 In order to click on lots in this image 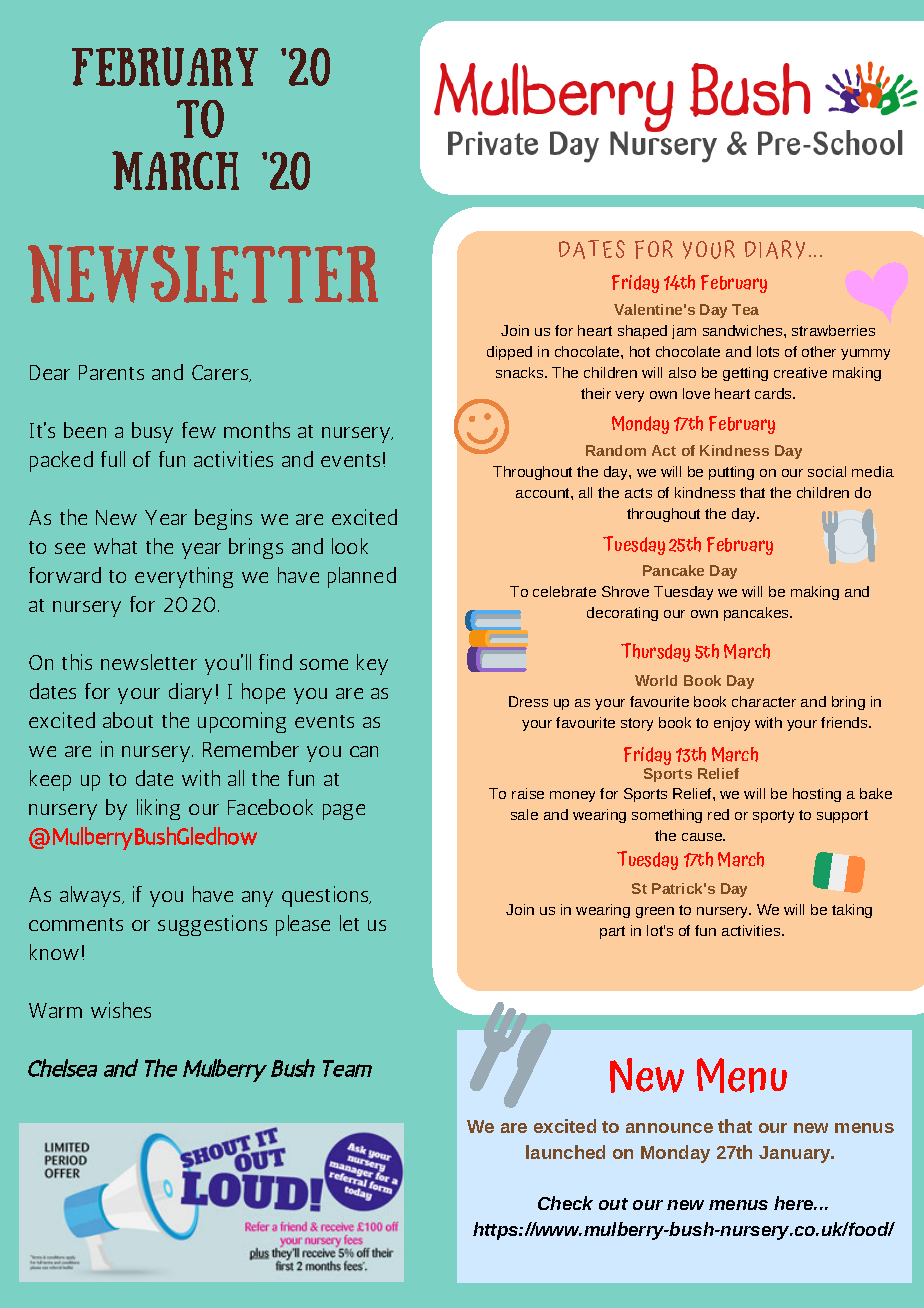, I will do `click(768, 351)`.
